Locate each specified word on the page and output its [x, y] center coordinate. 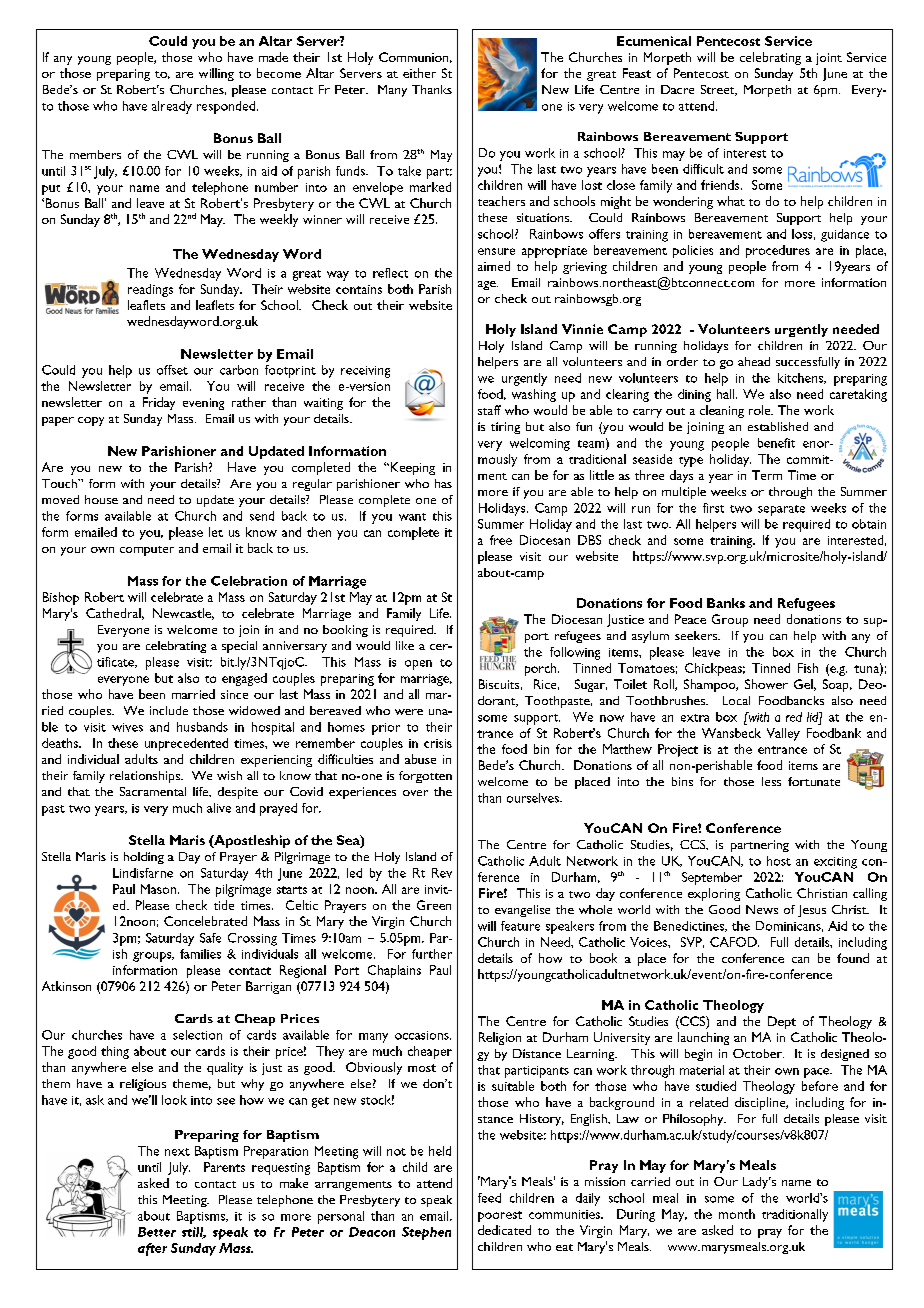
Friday [159, 403]
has [443, 483]
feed [489, 1198]
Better [157, 1232]
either [419, 73]
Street [719, 90]
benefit [776, 443]
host [779, 861]
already [172, 107]
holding [144, 858]
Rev [442, 873]
